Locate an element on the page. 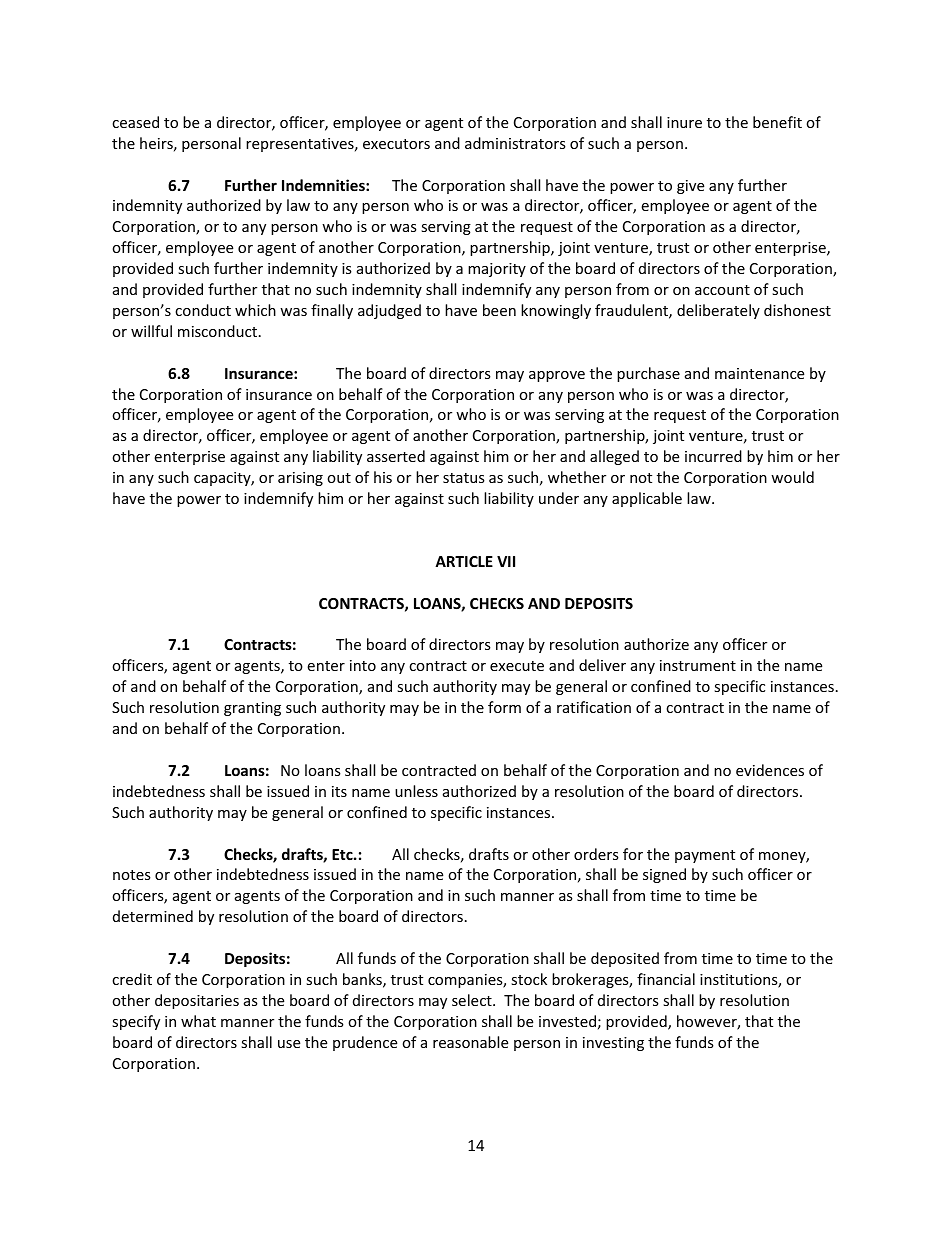 The width and height of the image is (952, 1233). ceased is located at coordinates (135, 122).
